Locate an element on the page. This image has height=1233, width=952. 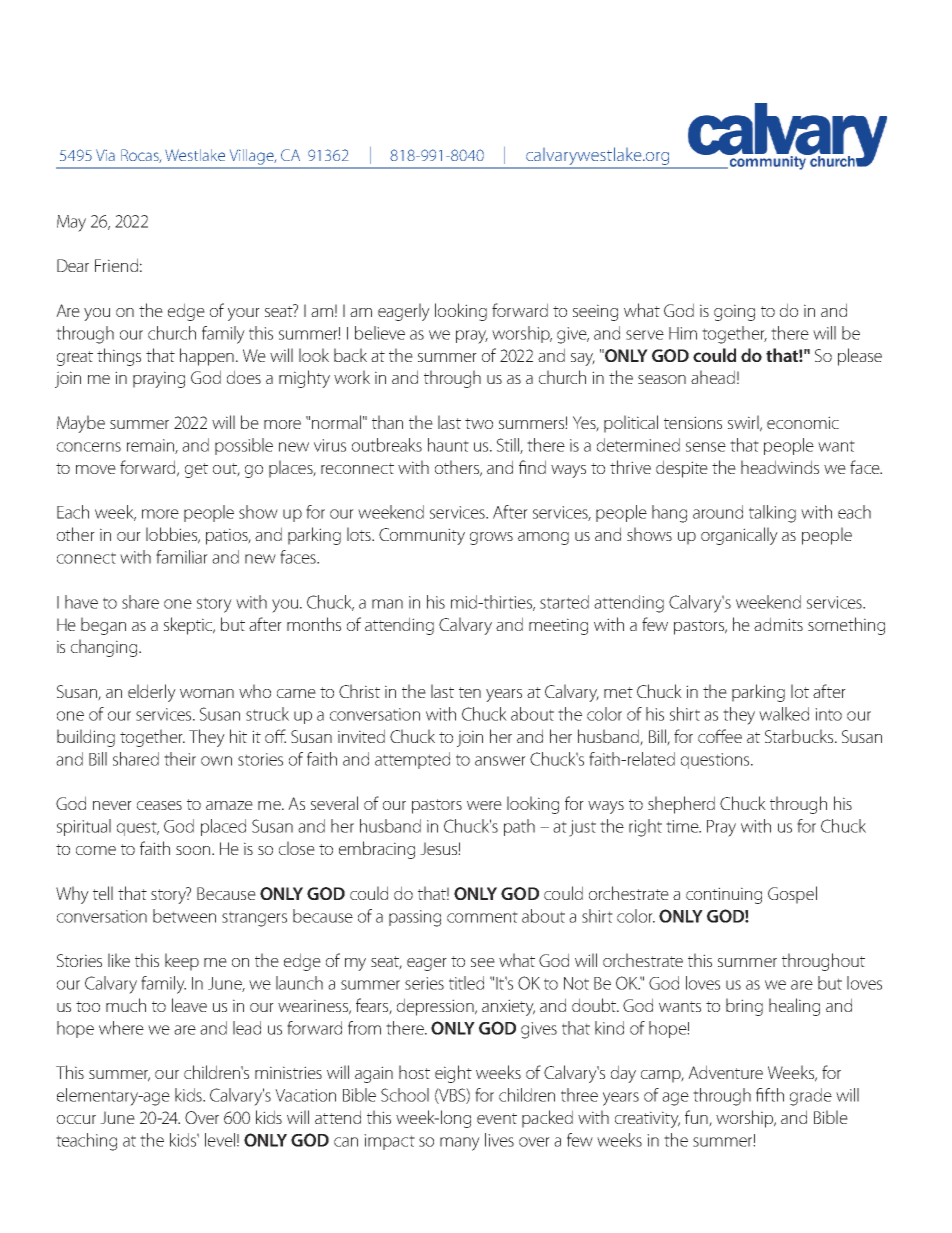
event is located at coordinates (497, 1118).
